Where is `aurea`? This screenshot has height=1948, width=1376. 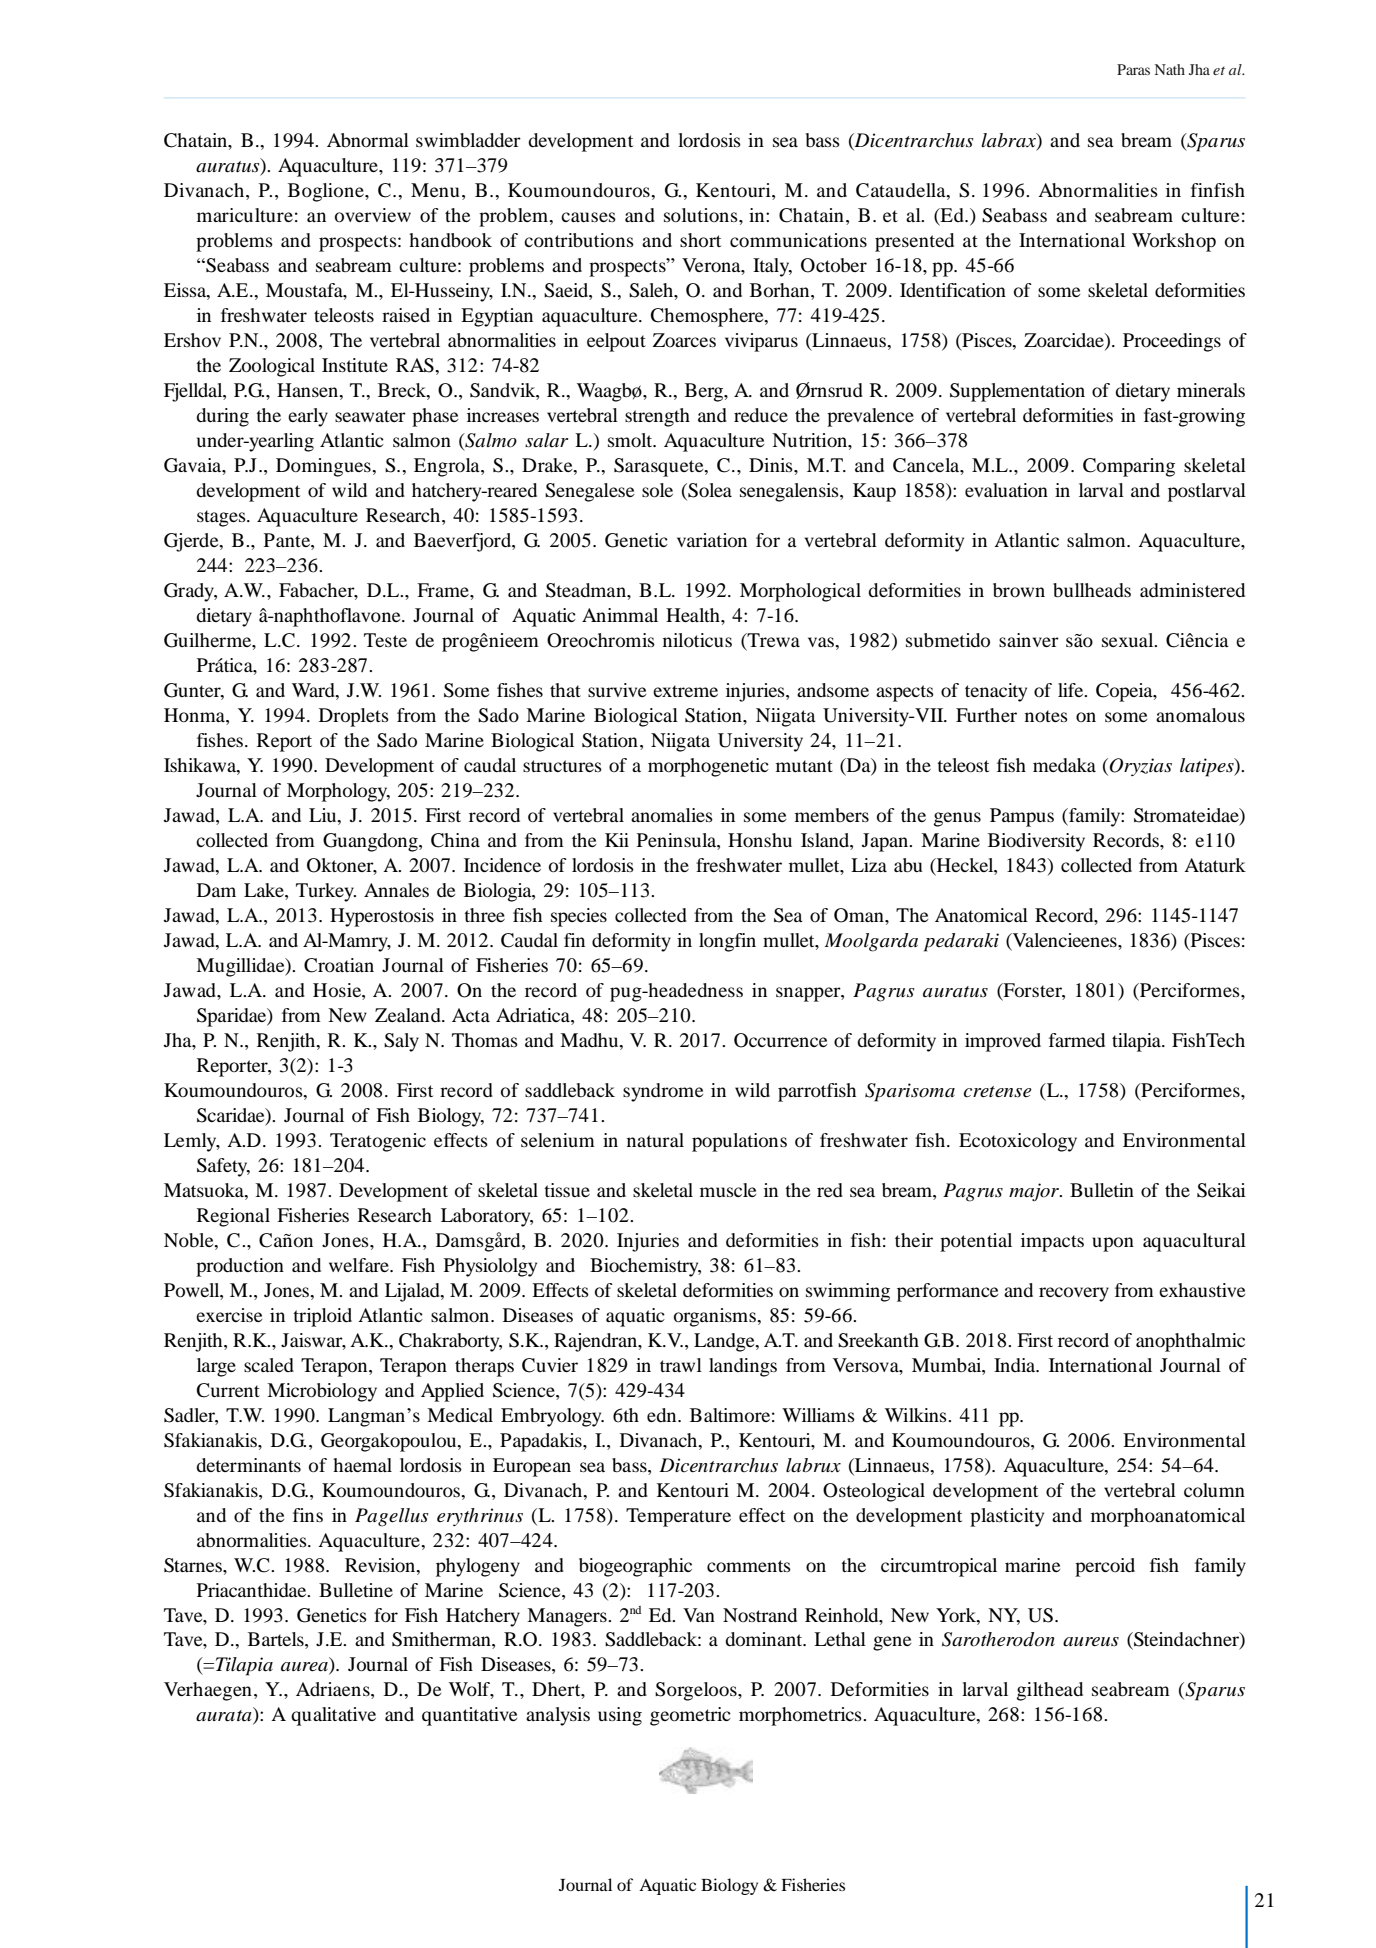
aurea is located at coordinates (305, 1668).
